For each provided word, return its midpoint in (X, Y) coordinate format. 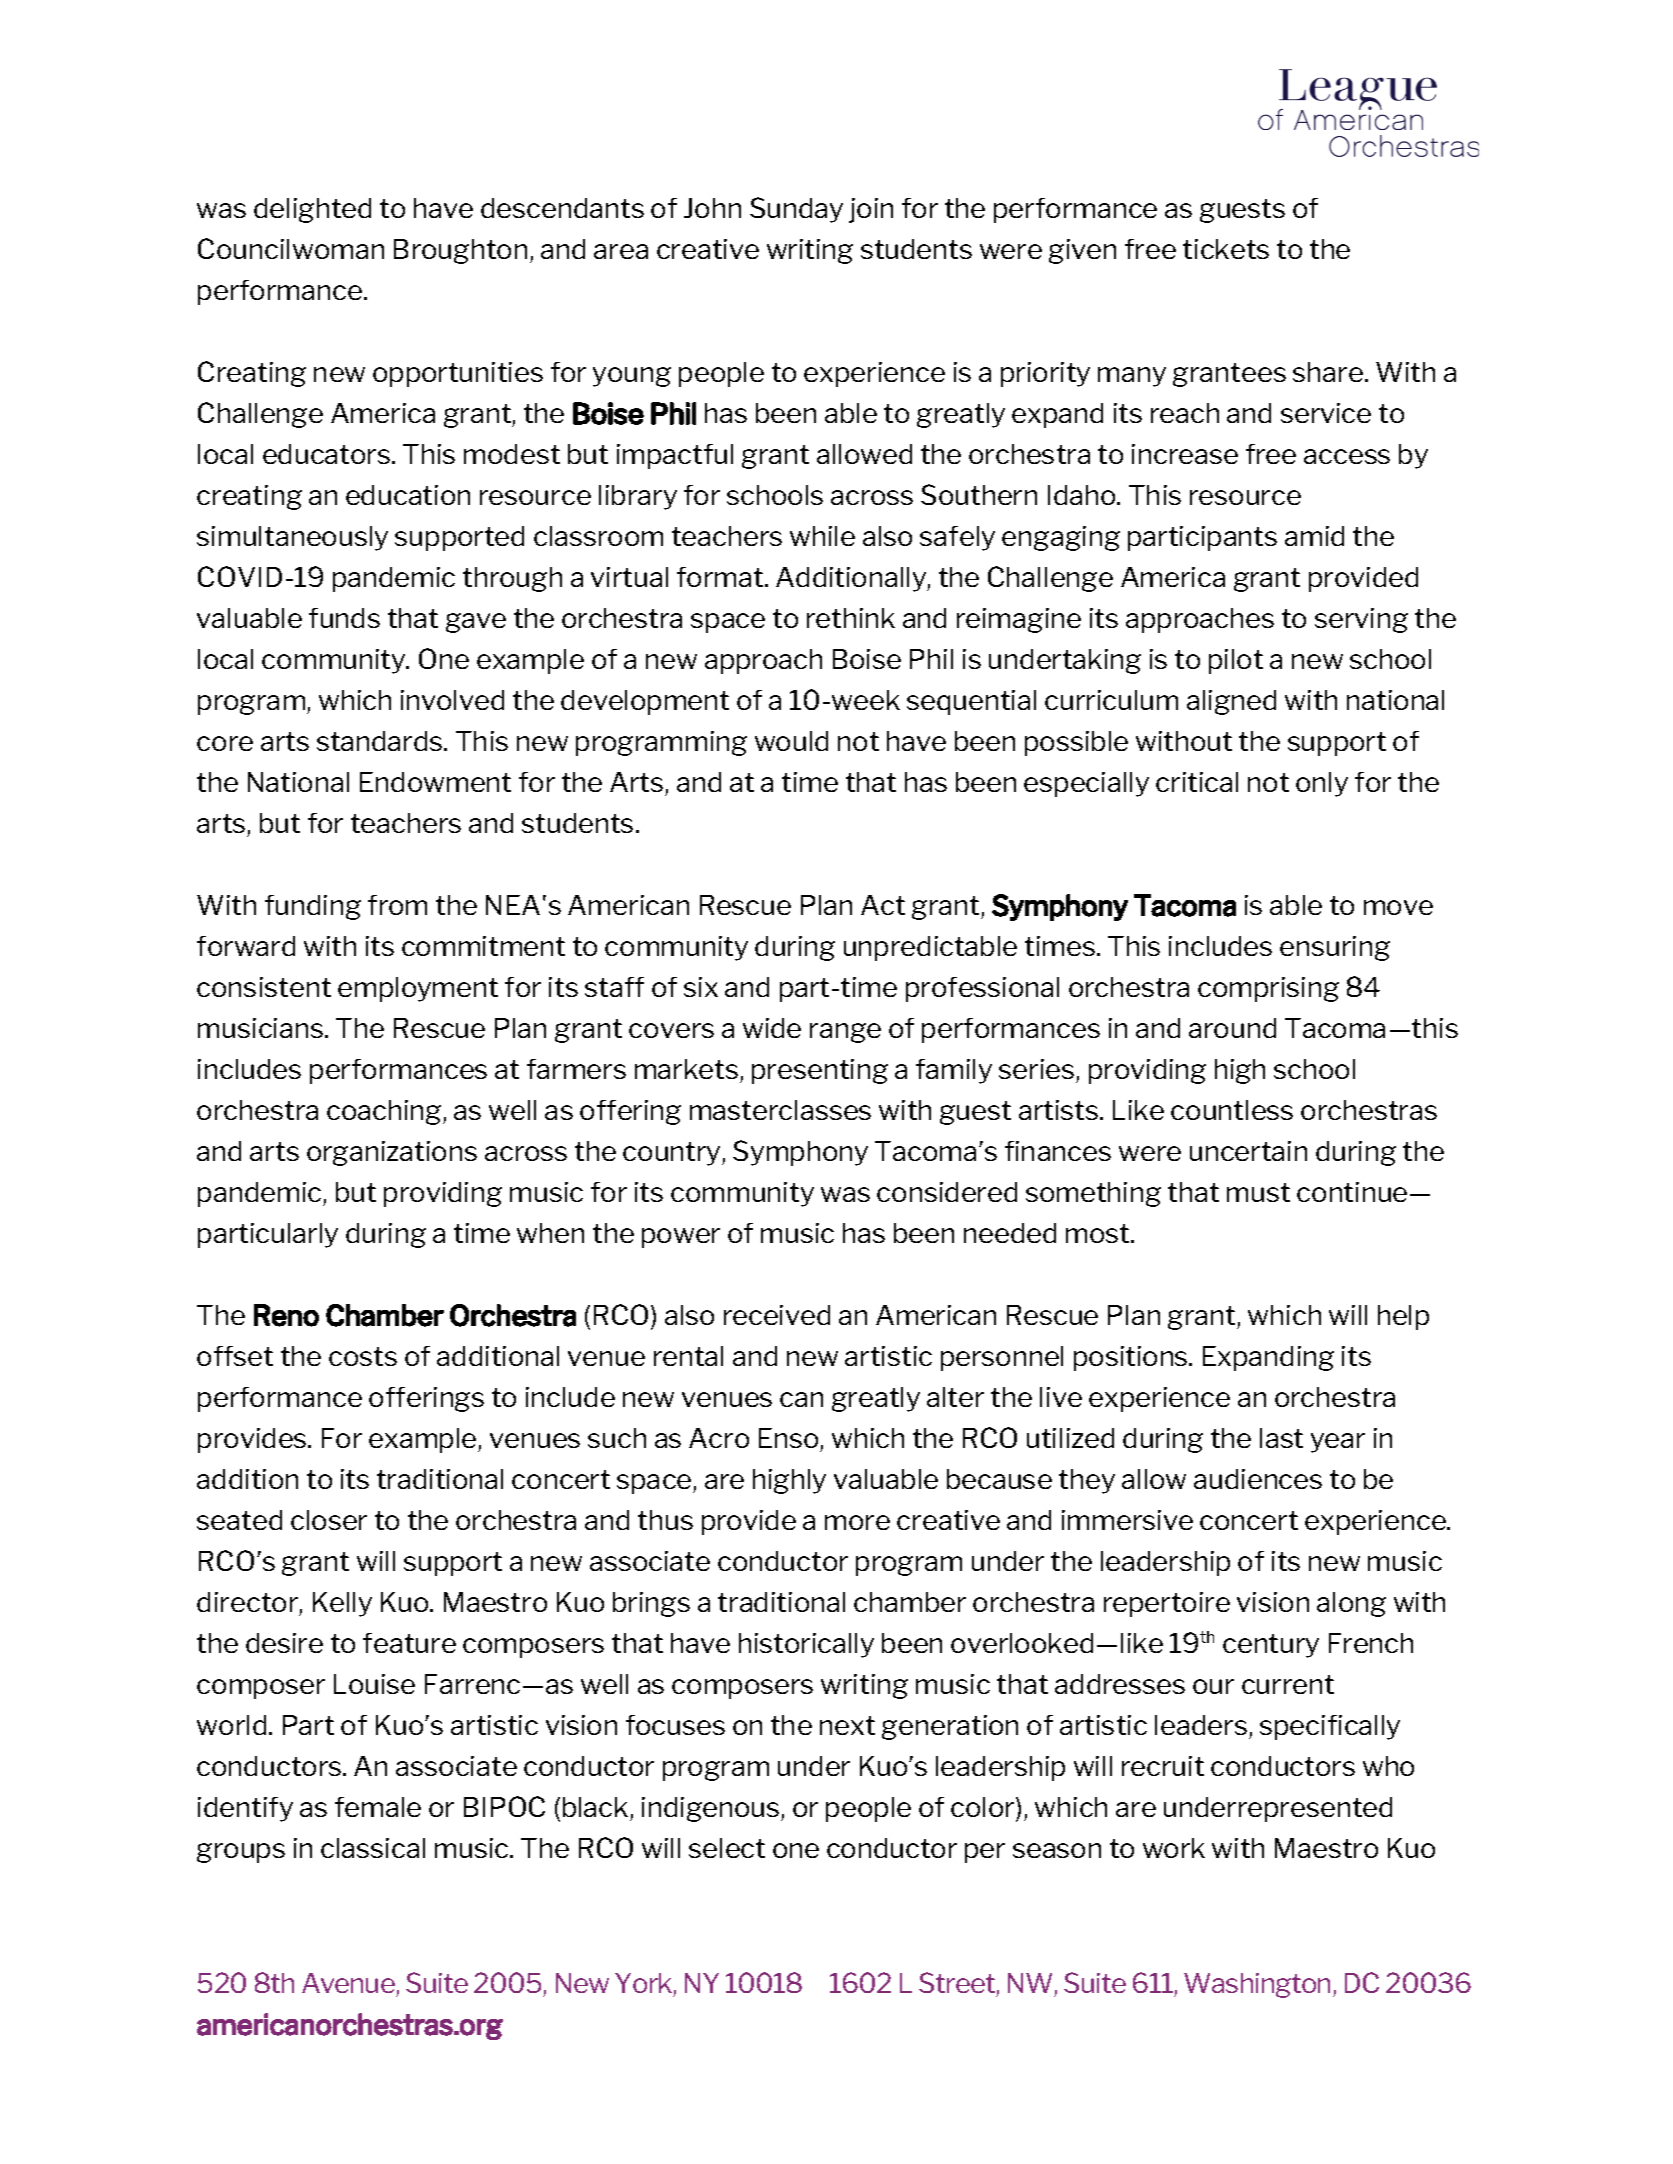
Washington (1257, 1985)
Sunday (796, 210)
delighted (312, 210)
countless (1232, 1110)
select (727, 1848)
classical (373, 1848)
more (857, 1522)
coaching (385, 1112)
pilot (1236, 661)
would (791, 741)
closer (329, 1520)
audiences (1258, 1479)
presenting (820, 1071)
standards (381, 741)
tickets (1226, 249)
